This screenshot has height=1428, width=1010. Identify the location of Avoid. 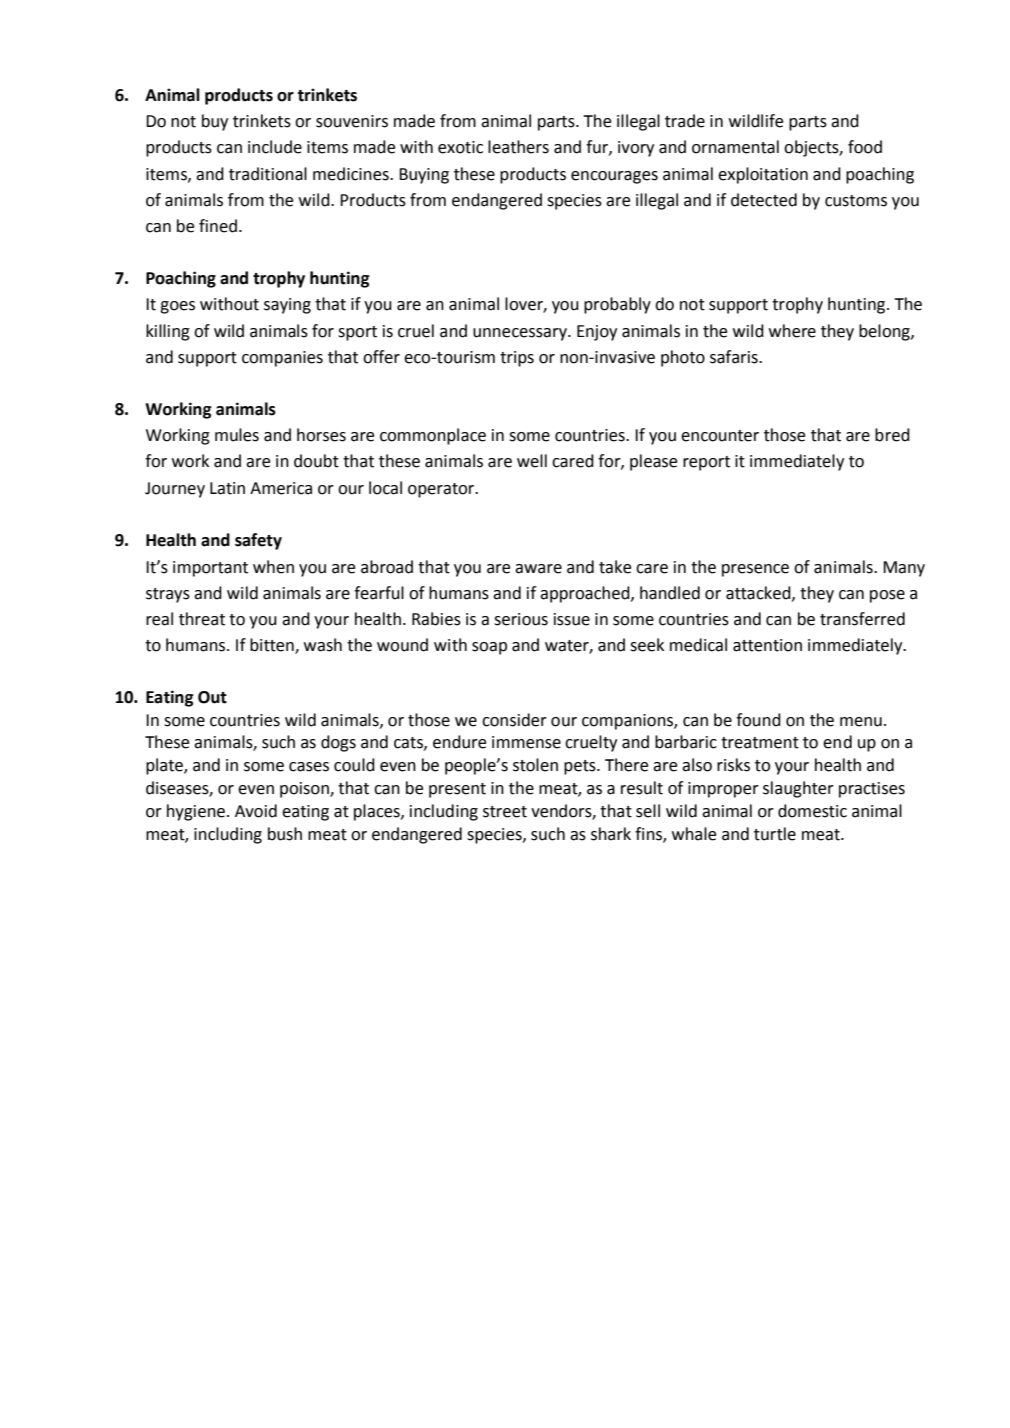
(256, 811).
